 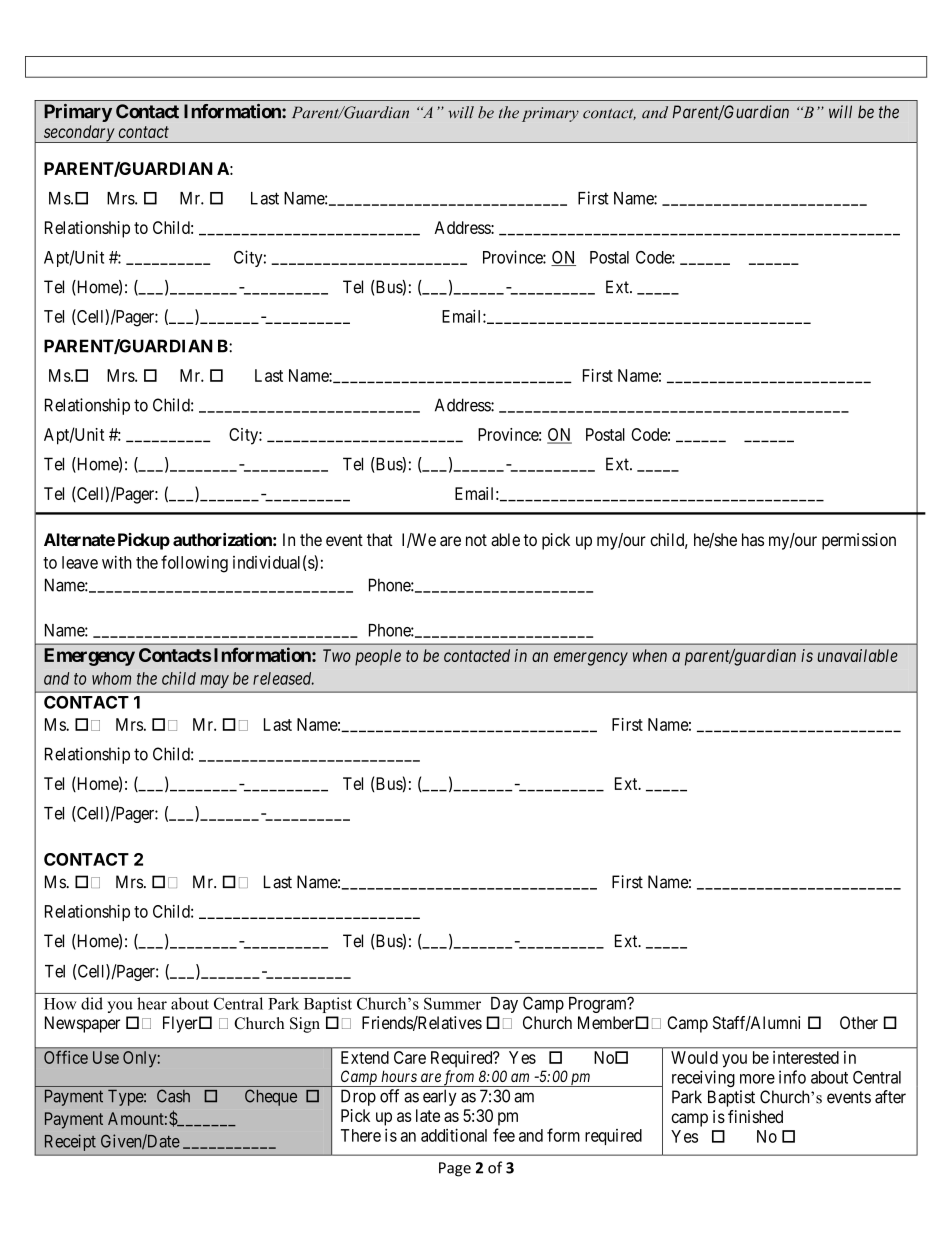 I want to click on people, so click(x=378, y=657).
